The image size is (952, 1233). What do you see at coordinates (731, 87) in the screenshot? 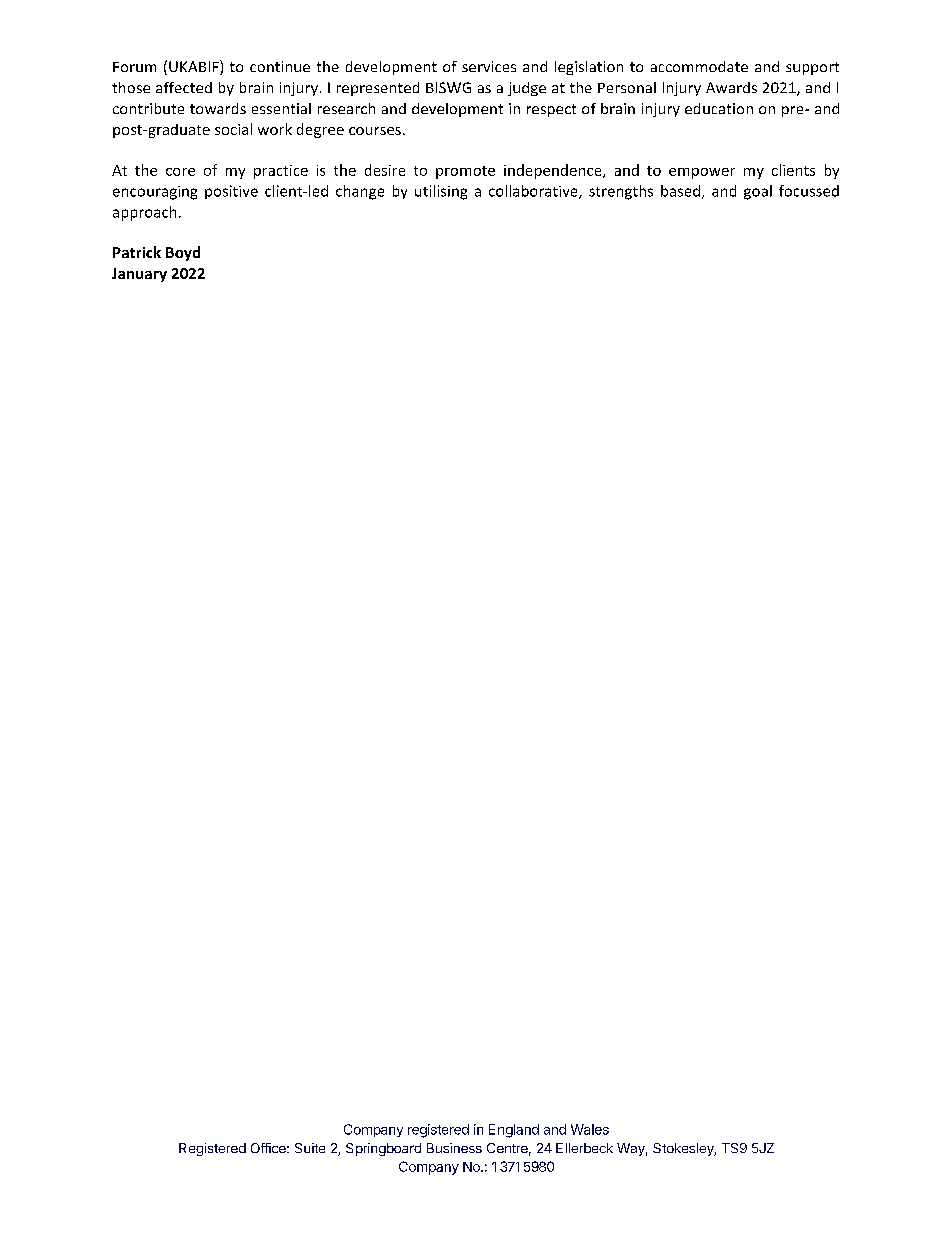
I see `Awards` at bounding box center [731, 87].
